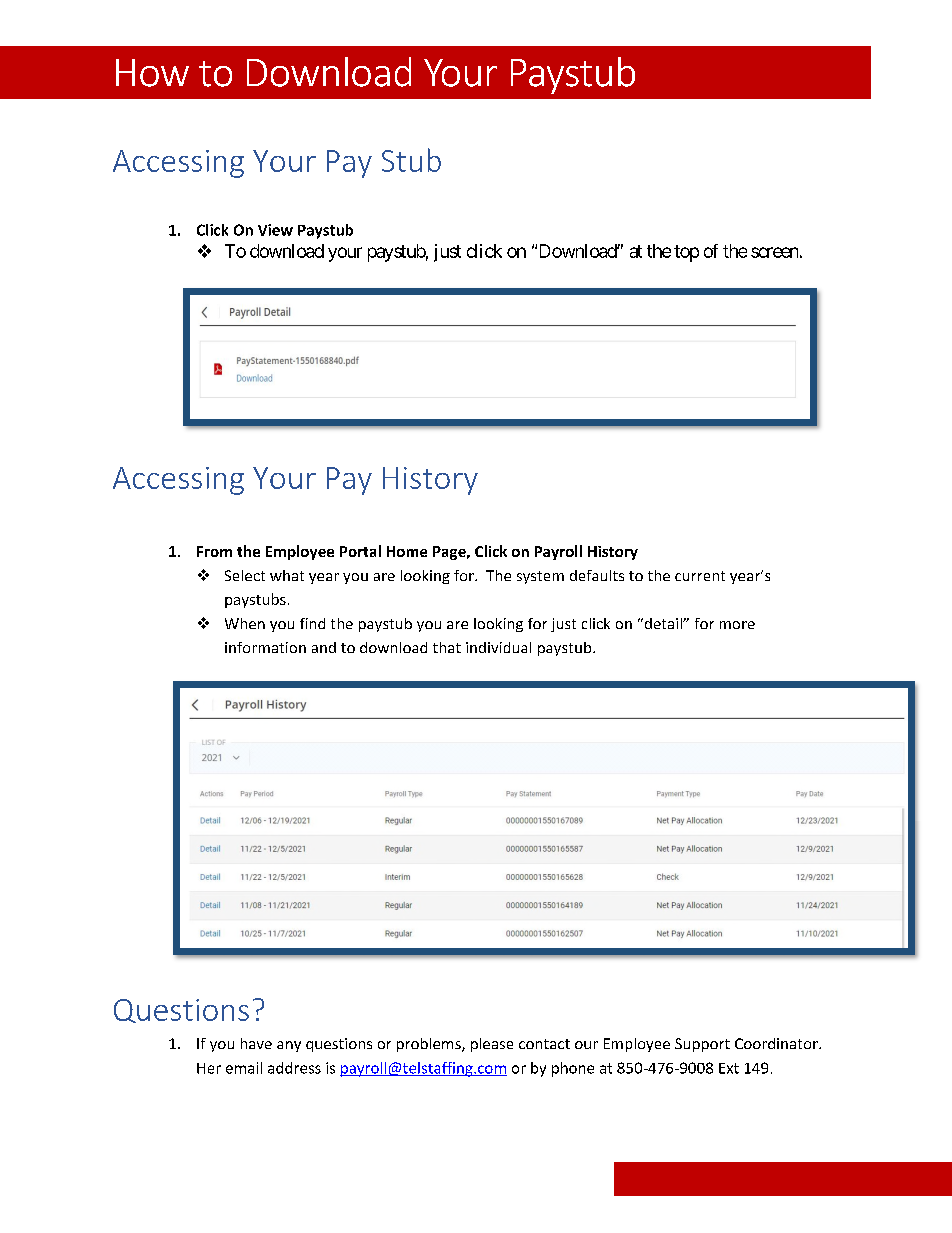 The width and height of the document is (952, 1233). What do you see at coordinates (700, 576) in the document?
I see `current` at bounding box center [700, 576].
